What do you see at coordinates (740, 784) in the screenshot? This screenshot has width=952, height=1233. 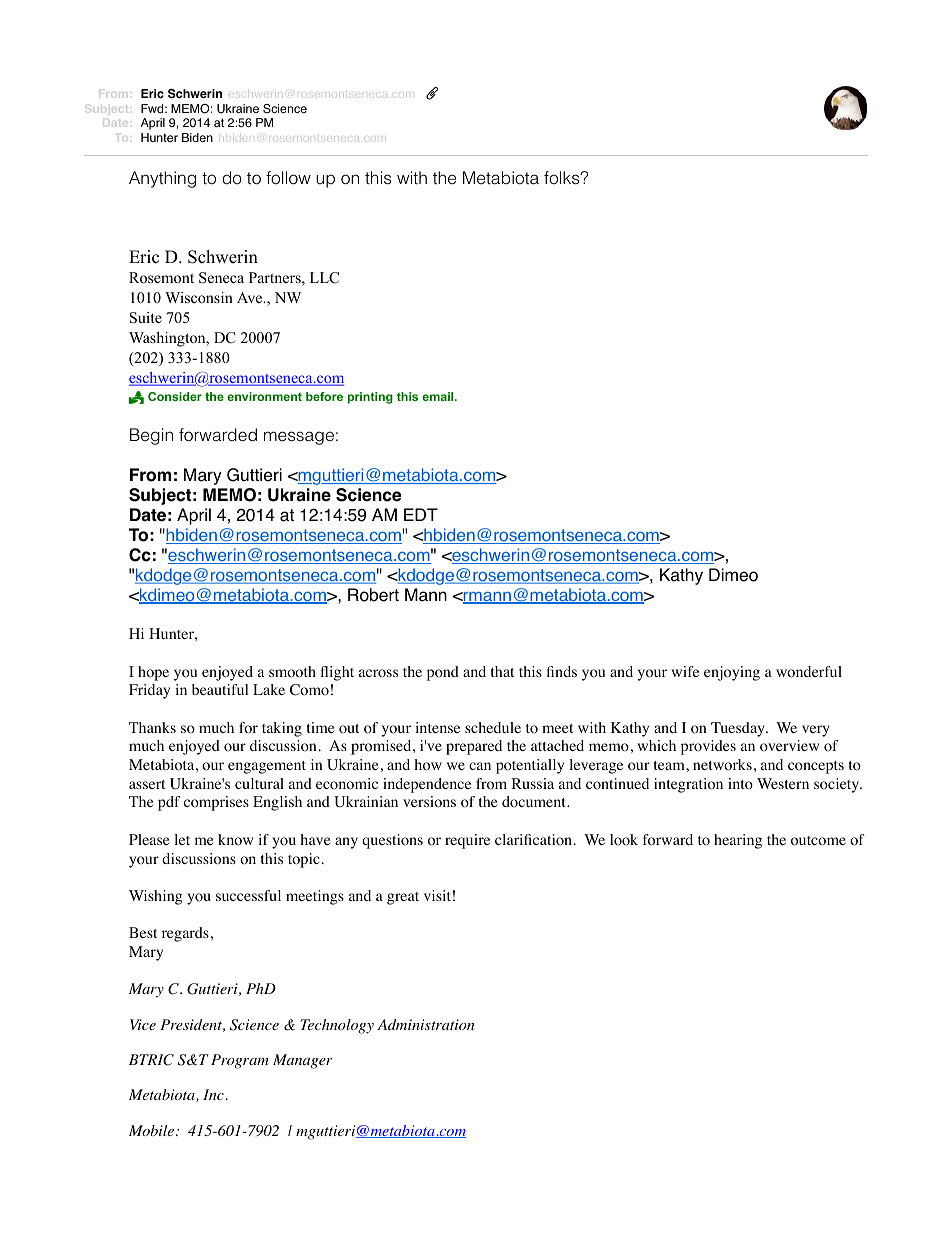 I see `into` at bounding box center [740, 784].
